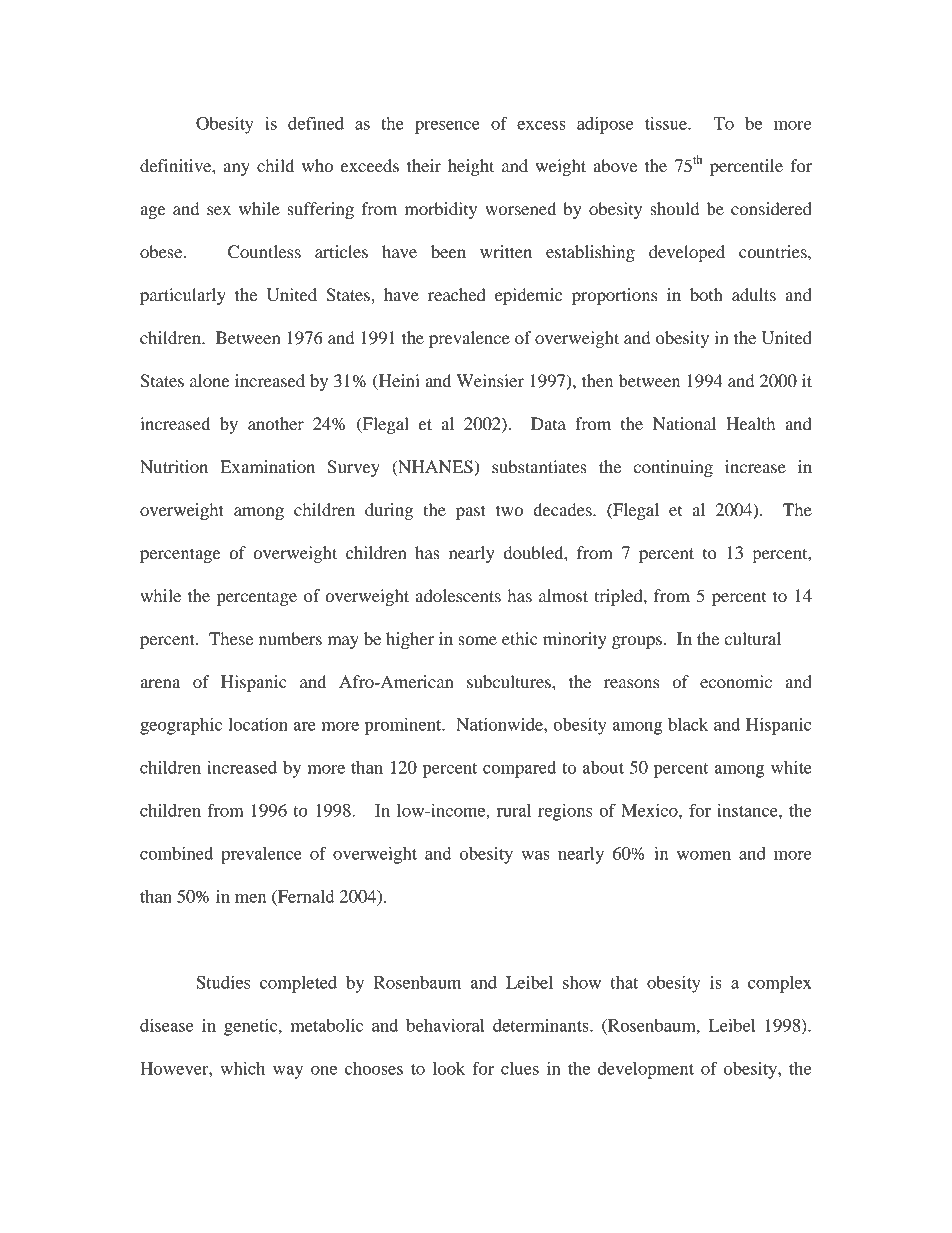 Image resolution: width=952 pixels, height=1233 pixels. What do you see at coordinates (231, 638) in the screenshot?
I see `These` at bounding box center [231, 638].
